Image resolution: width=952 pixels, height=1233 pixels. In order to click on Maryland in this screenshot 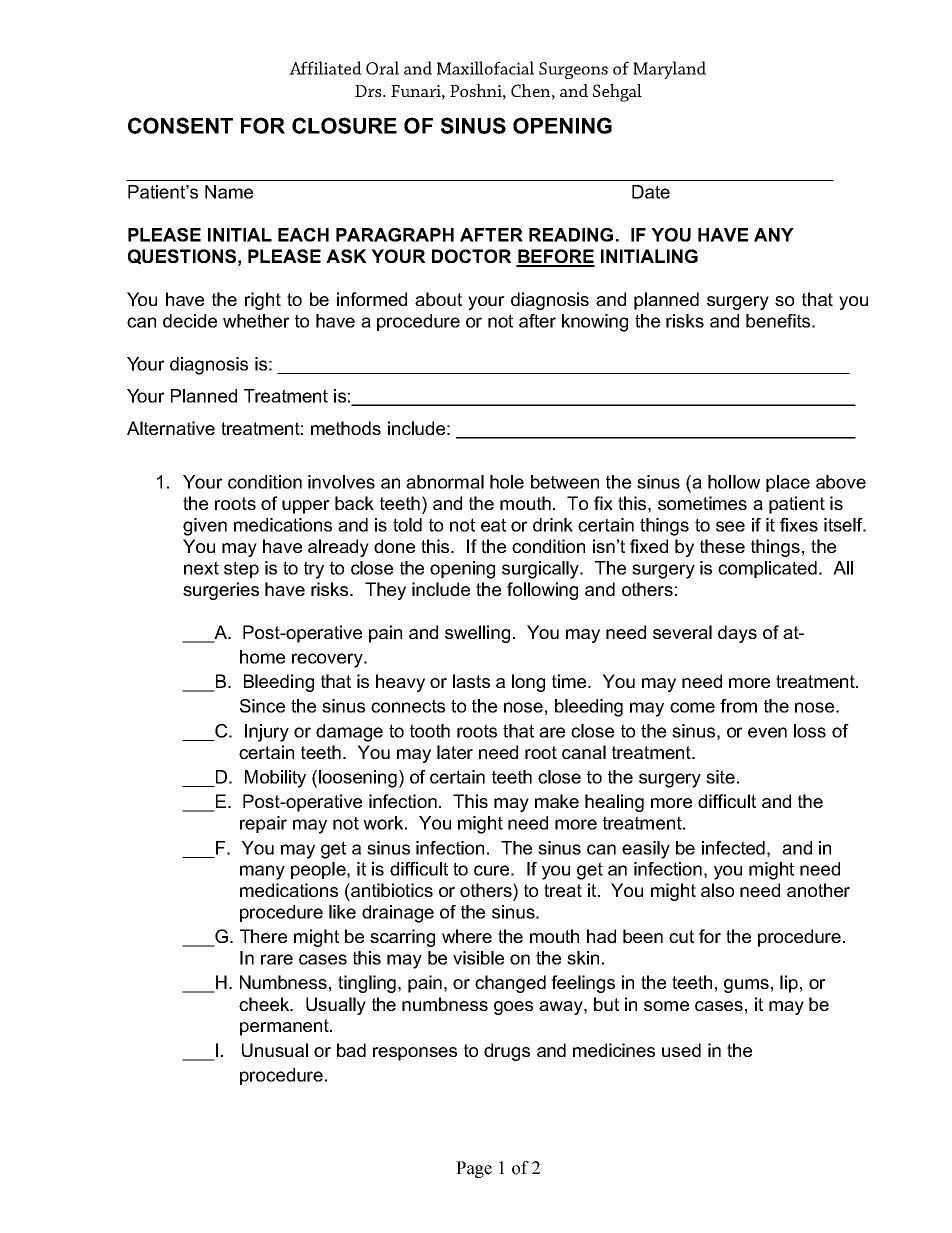, I will do `click(669, 70)`.
